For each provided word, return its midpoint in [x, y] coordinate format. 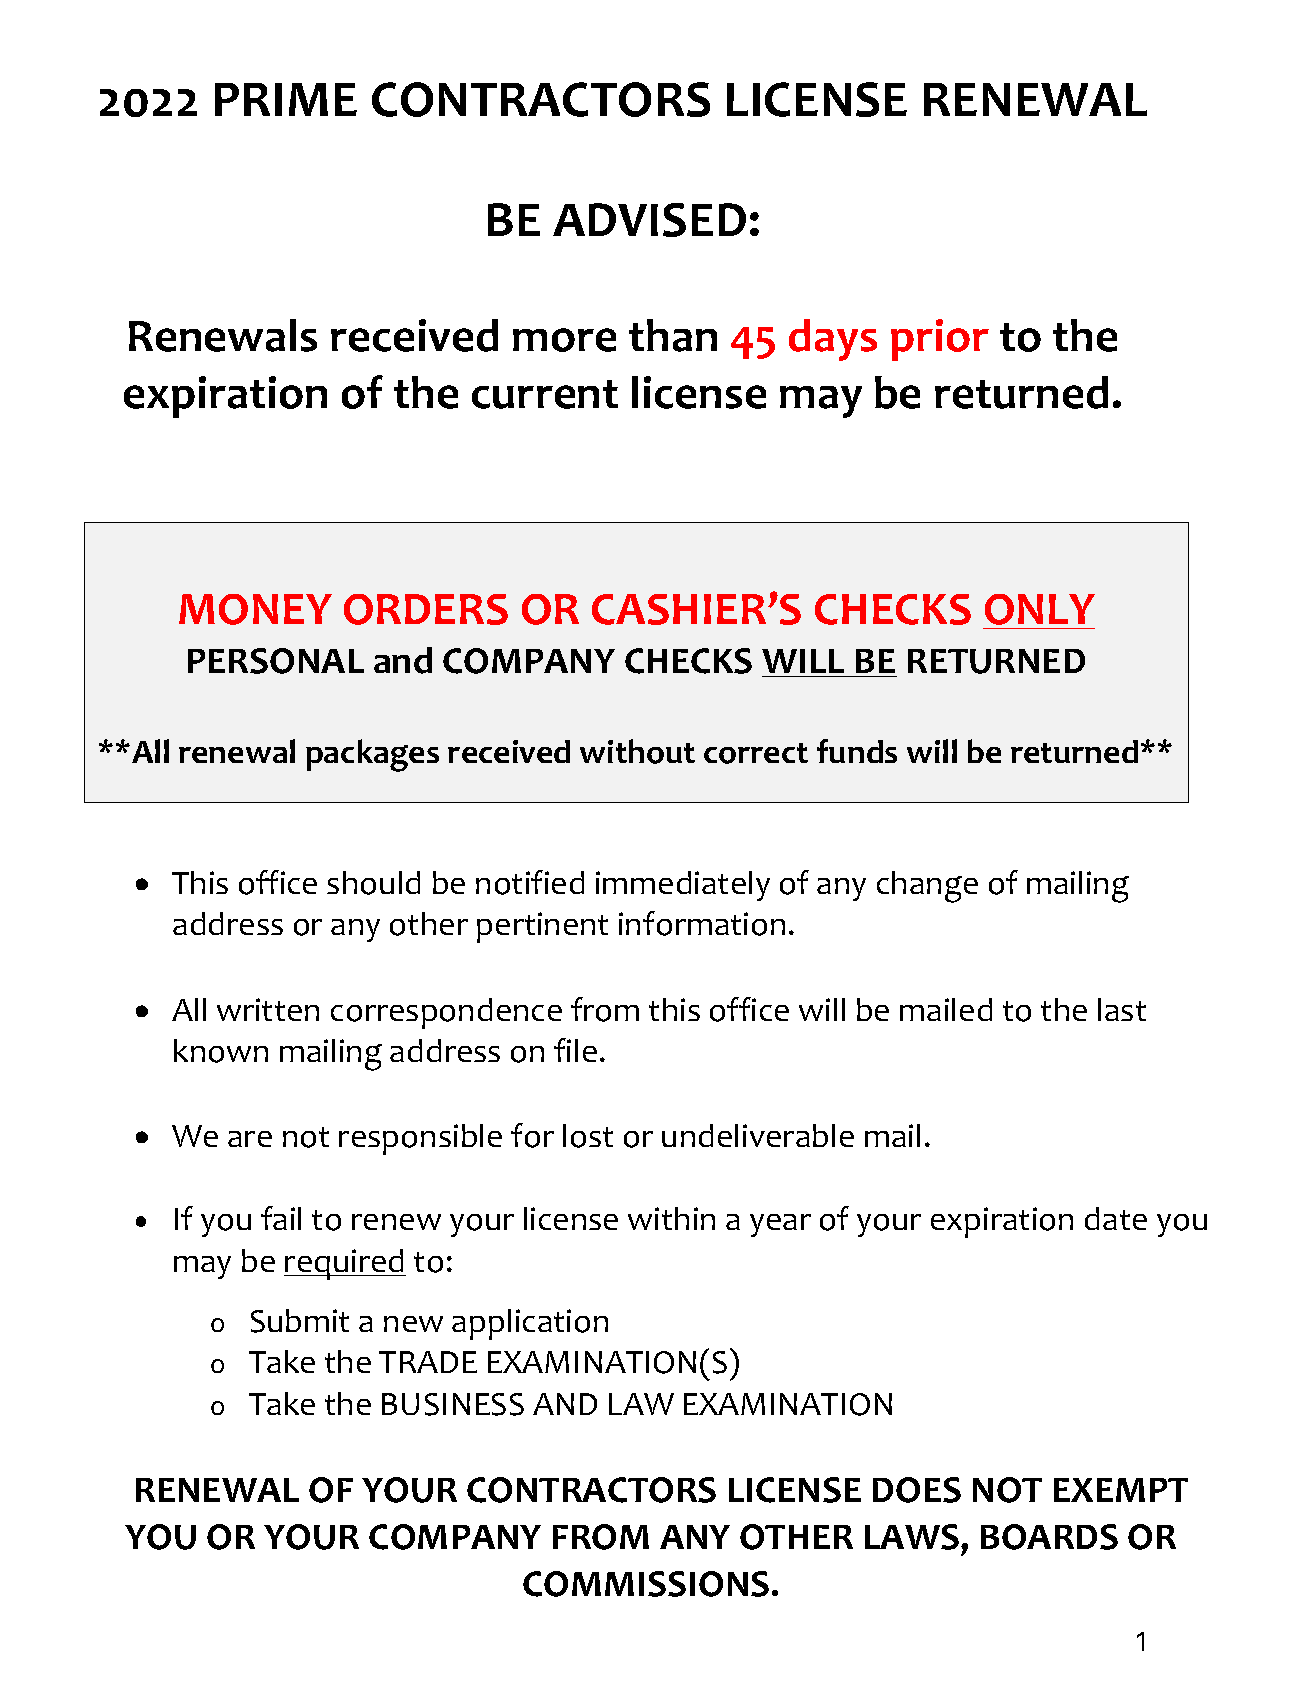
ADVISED [649, 220]
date [1116, 1218]
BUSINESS [453, 1404]
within [671, 1218]
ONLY [1040, 609]
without [637, 751]
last [1122, 1009]
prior [940, 340]
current [545, 394]
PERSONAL [276, 661]
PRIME [286, 99]
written [268, 1009]
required [345, 1264]
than [673, 335]
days [833, 340]
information [702, 923]
